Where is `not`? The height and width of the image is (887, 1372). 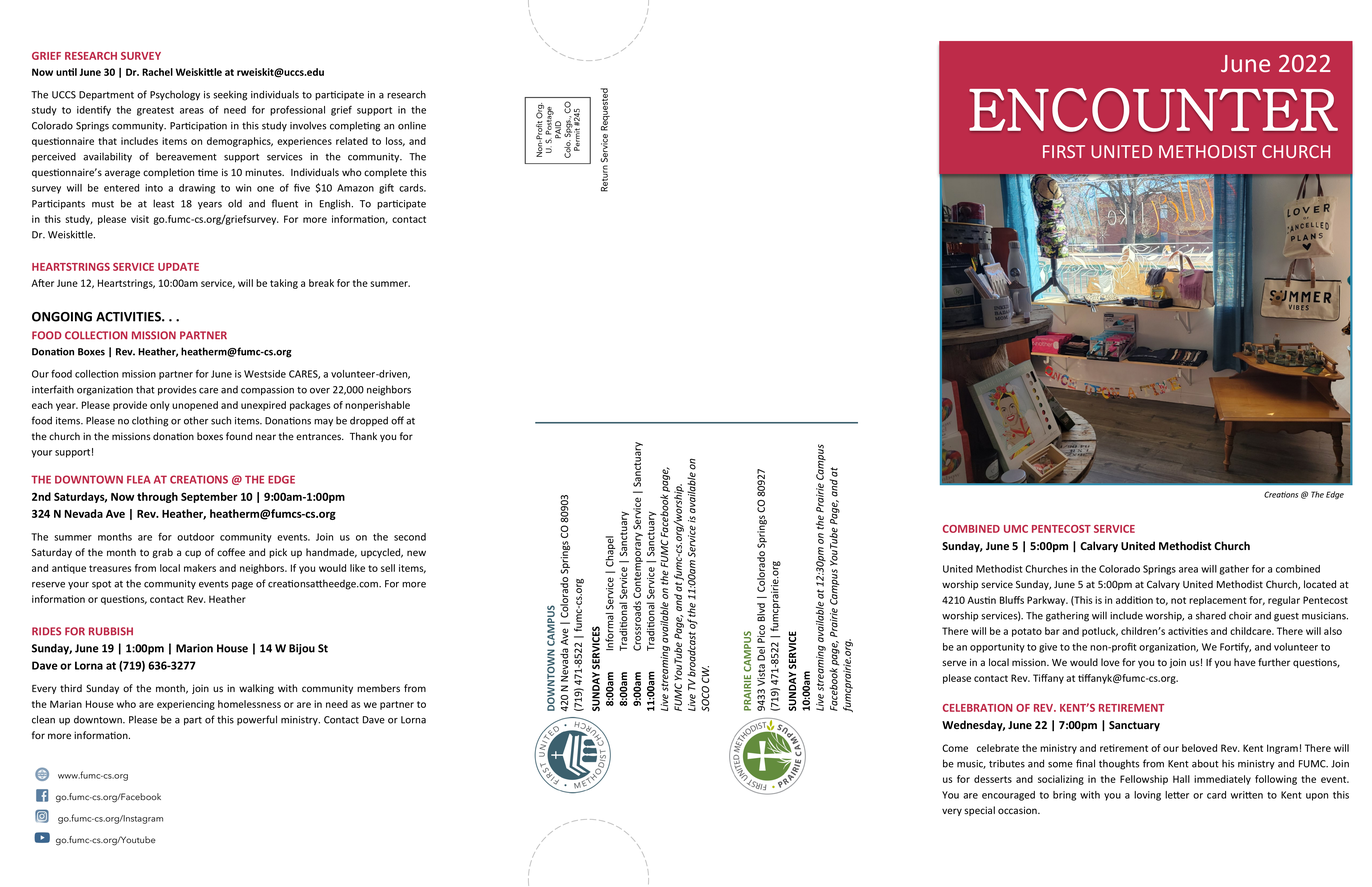
not is located at coordinates (1178, 600).
